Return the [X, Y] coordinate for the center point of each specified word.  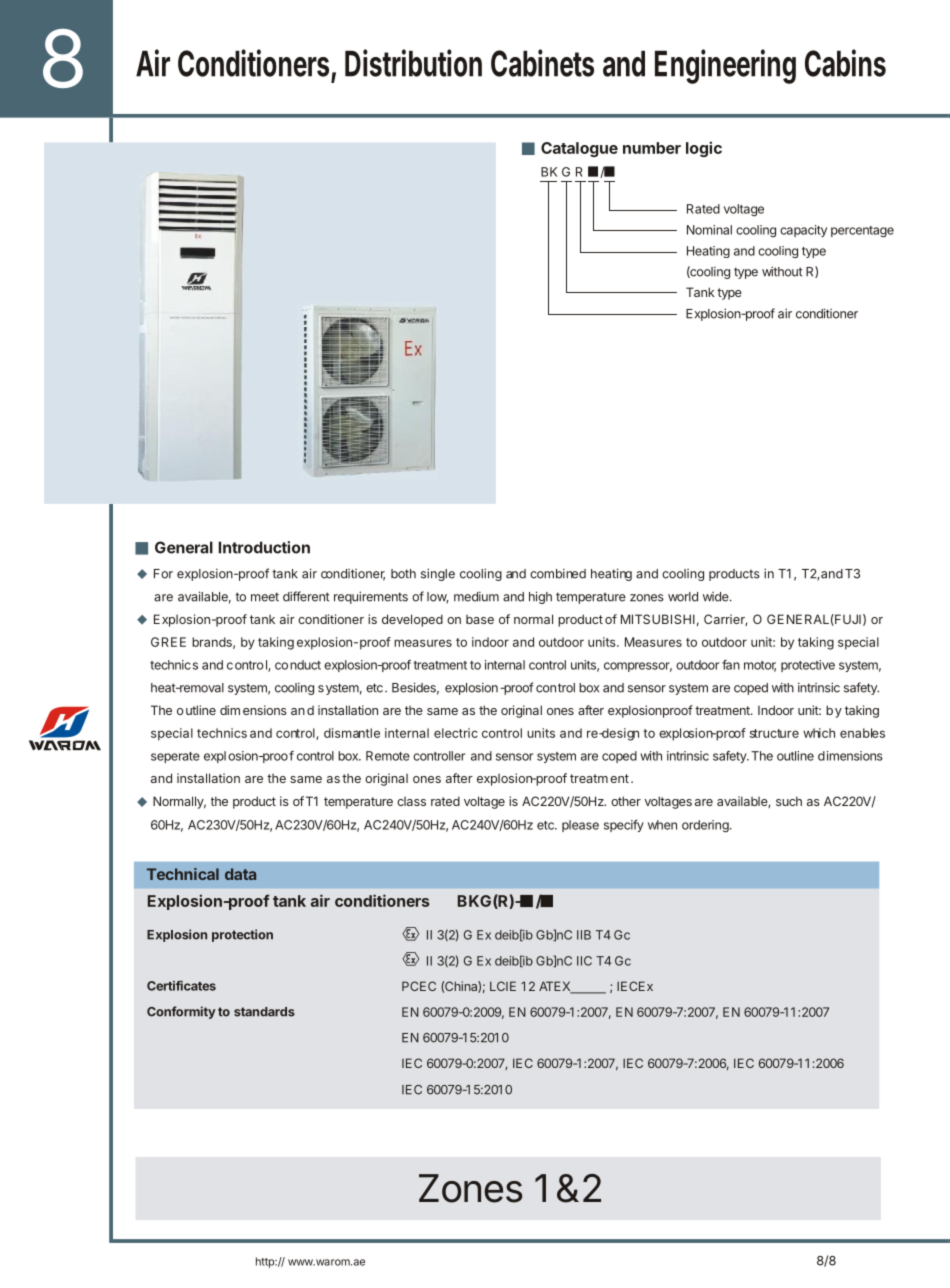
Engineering [725, 66]
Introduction [264, 547]
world [683, 597]
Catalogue [579, 149]
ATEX [556, 987]
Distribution [413, 63]
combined [558, 573]
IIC [584, 961]
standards [264, 1012]
